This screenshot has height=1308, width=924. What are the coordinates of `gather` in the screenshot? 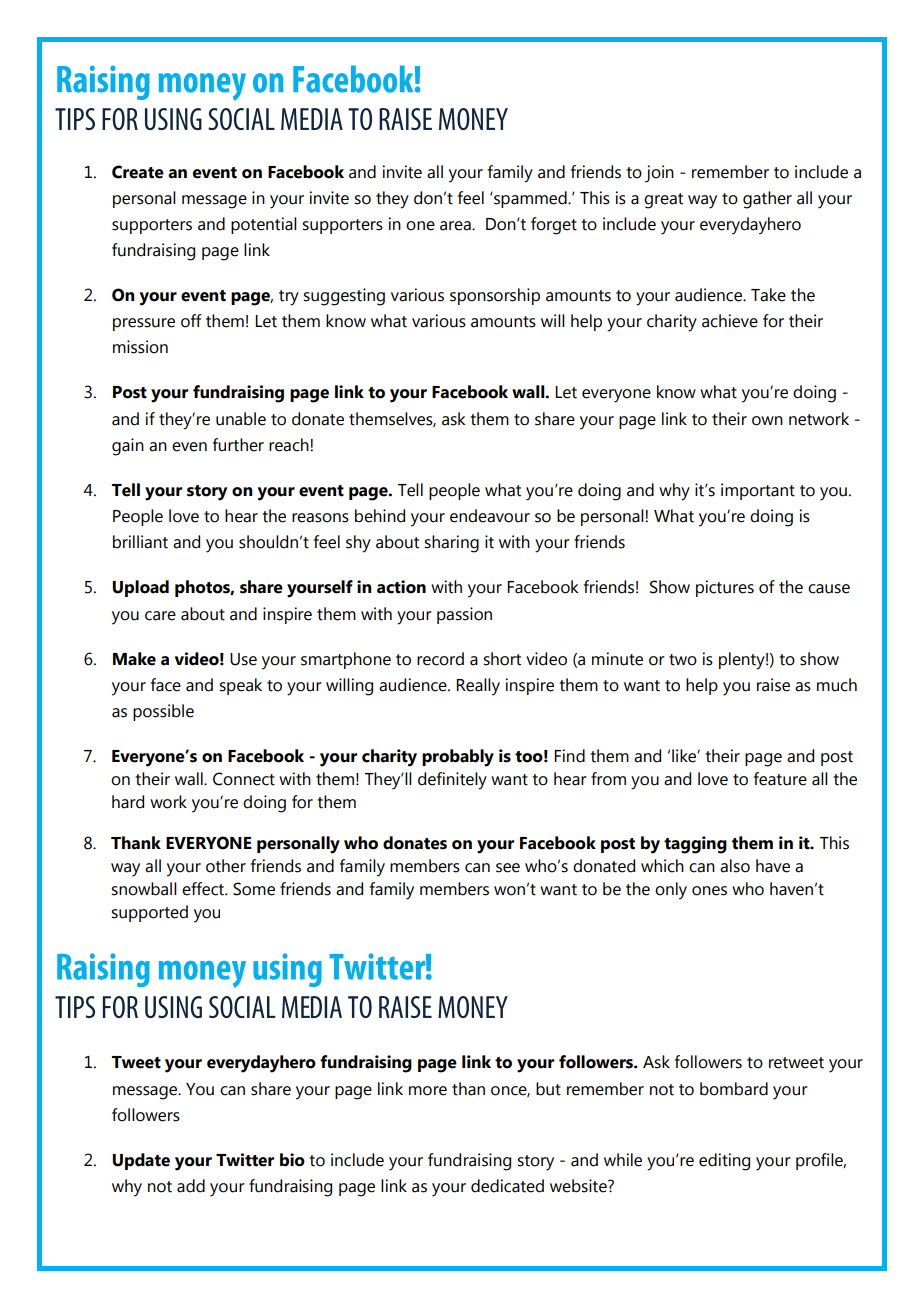 It's located at (767, 200).
